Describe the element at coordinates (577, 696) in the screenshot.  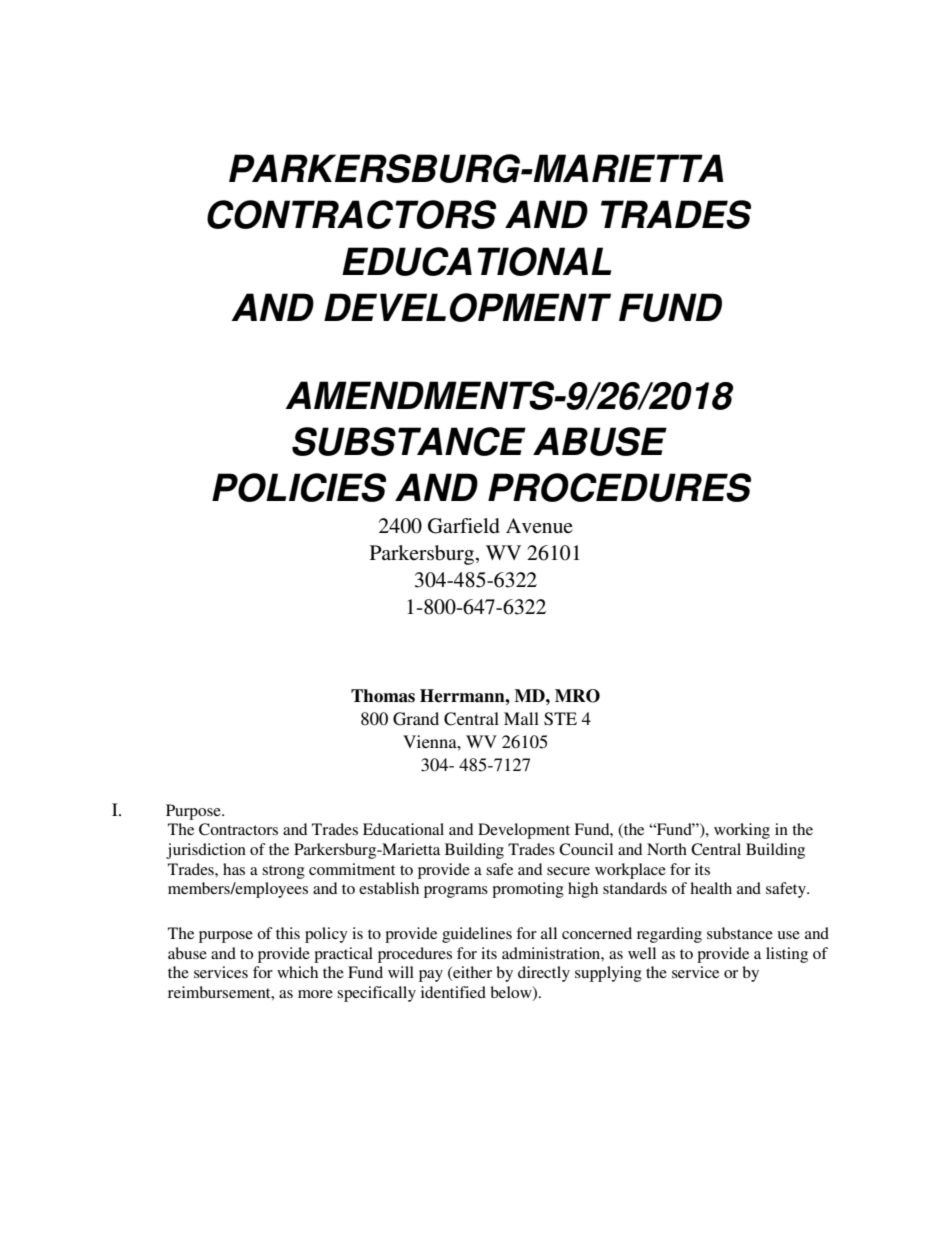
I see `MRO` at that location.
